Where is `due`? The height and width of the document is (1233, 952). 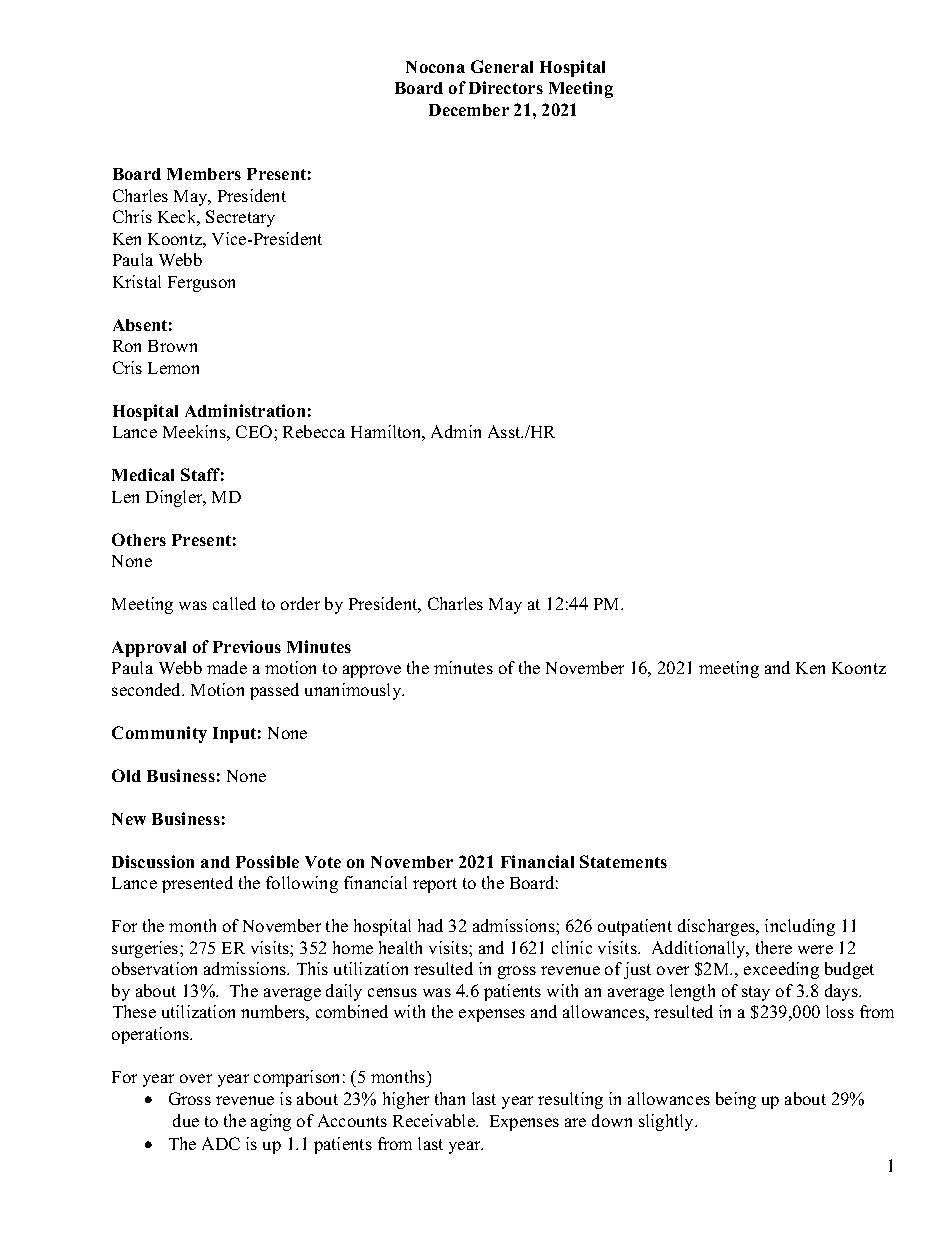
due is located at coordinates (186, 1120).
